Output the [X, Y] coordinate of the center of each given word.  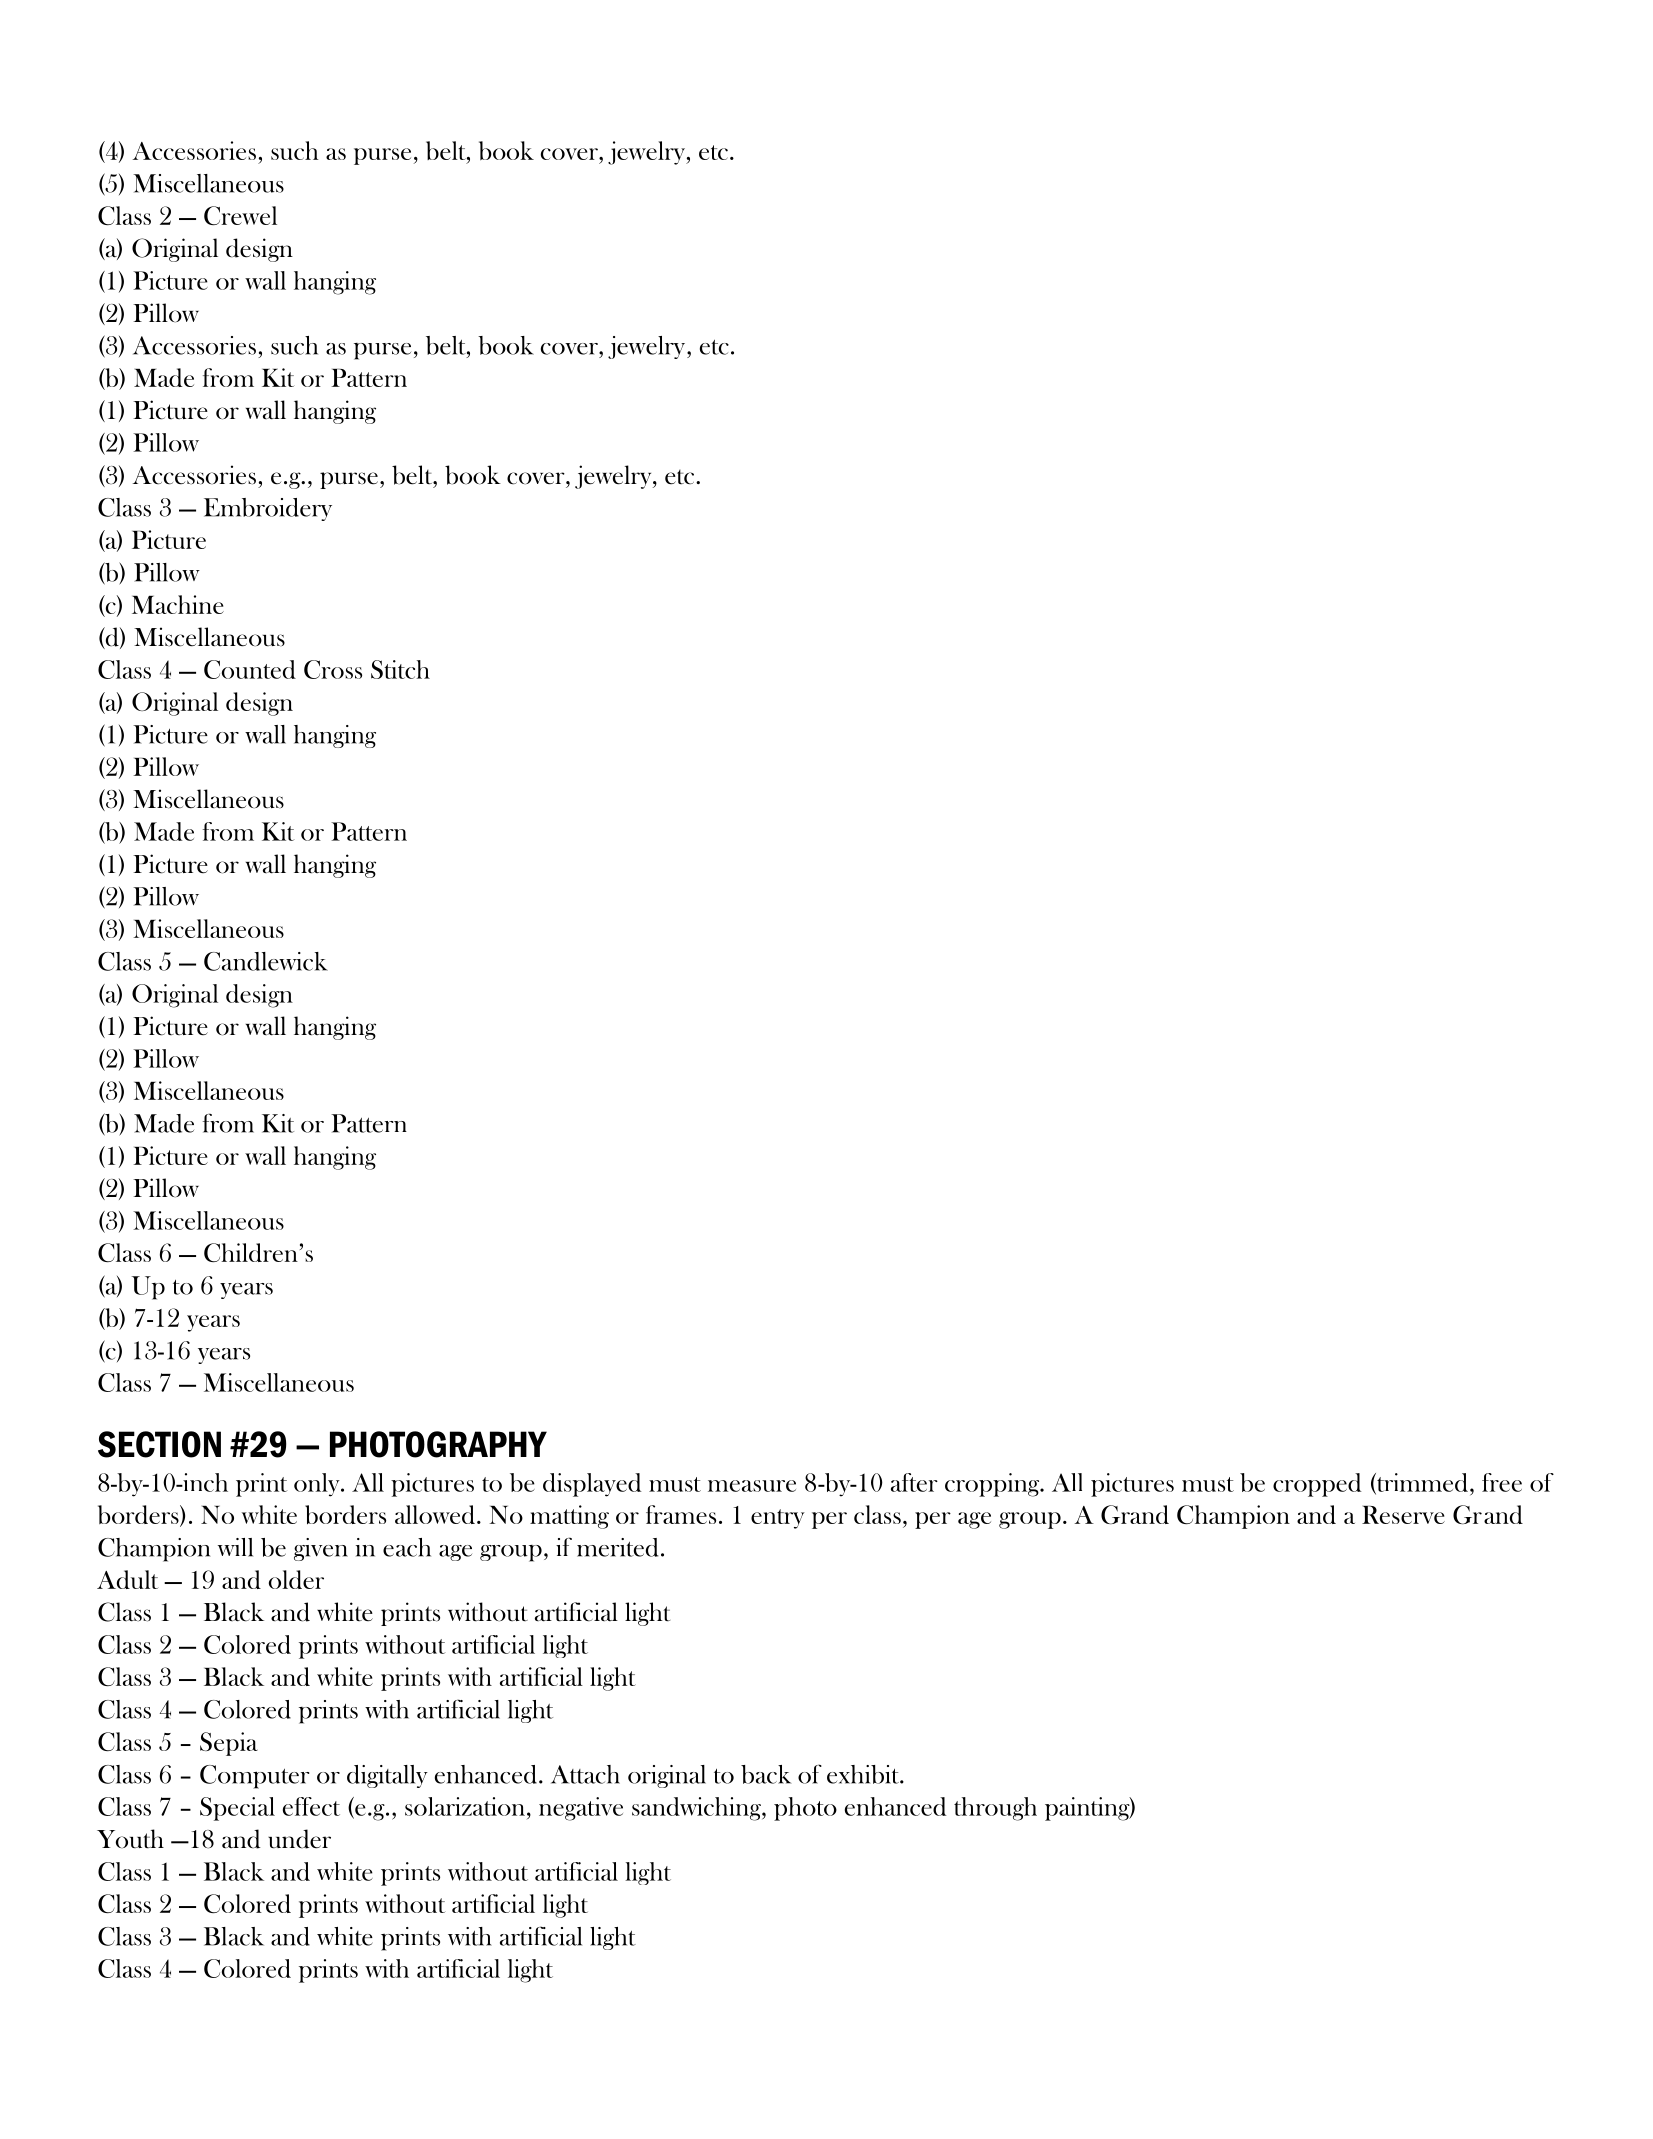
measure [752, 1486]
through [995, 1809]
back [766, 1774]
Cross [333, 669]
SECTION [159, 1444]
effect [311, 1806]
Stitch [400, 669]
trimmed [1423, 1483]
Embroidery [268, 509]
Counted [250, 669]
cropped [1317, 1485]
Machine [178, 604]
